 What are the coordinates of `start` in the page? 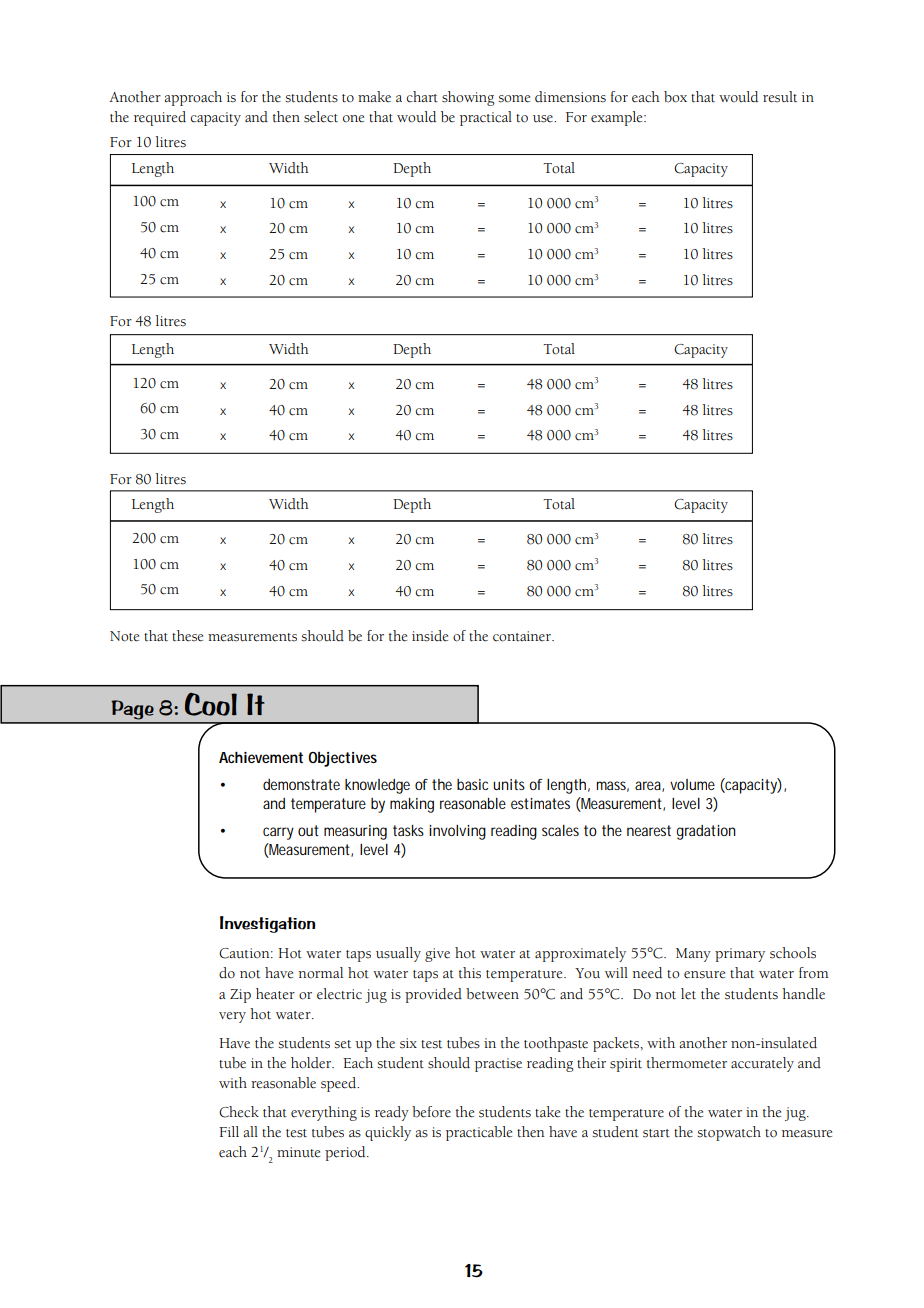 It's located at (656, 1133).
